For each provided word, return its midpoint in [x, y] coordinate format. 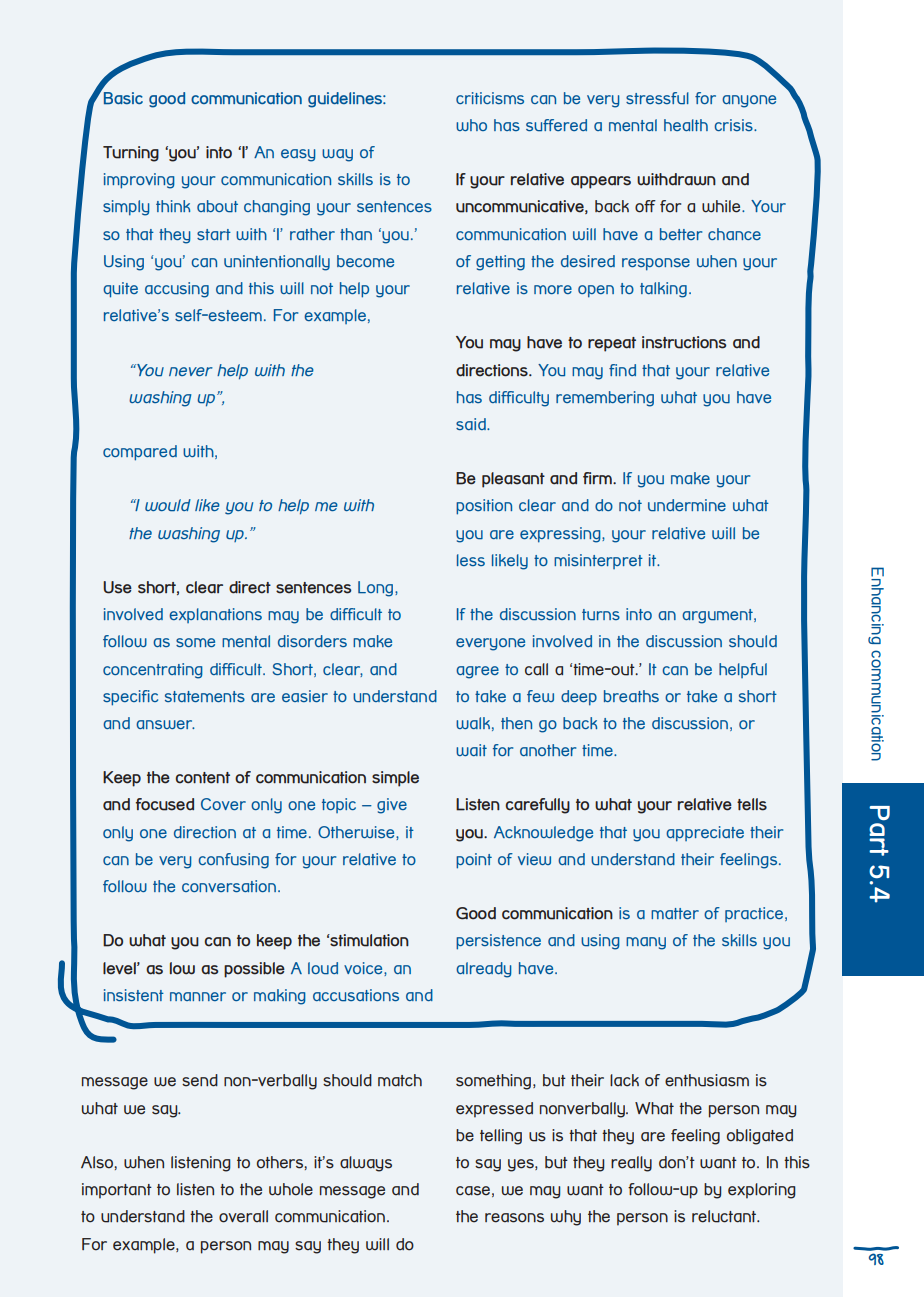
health [686, 125]
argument [718, 616]
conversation [229, 886]
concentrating [153, 671]
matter [675, 913]
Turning [131, 154]
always [366, 1164]
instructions [684, 342]
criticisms [490, 98]
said [472, 424]
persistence [498, 942]
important [117, 1191]
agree [477, 672]
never [191, 371]
